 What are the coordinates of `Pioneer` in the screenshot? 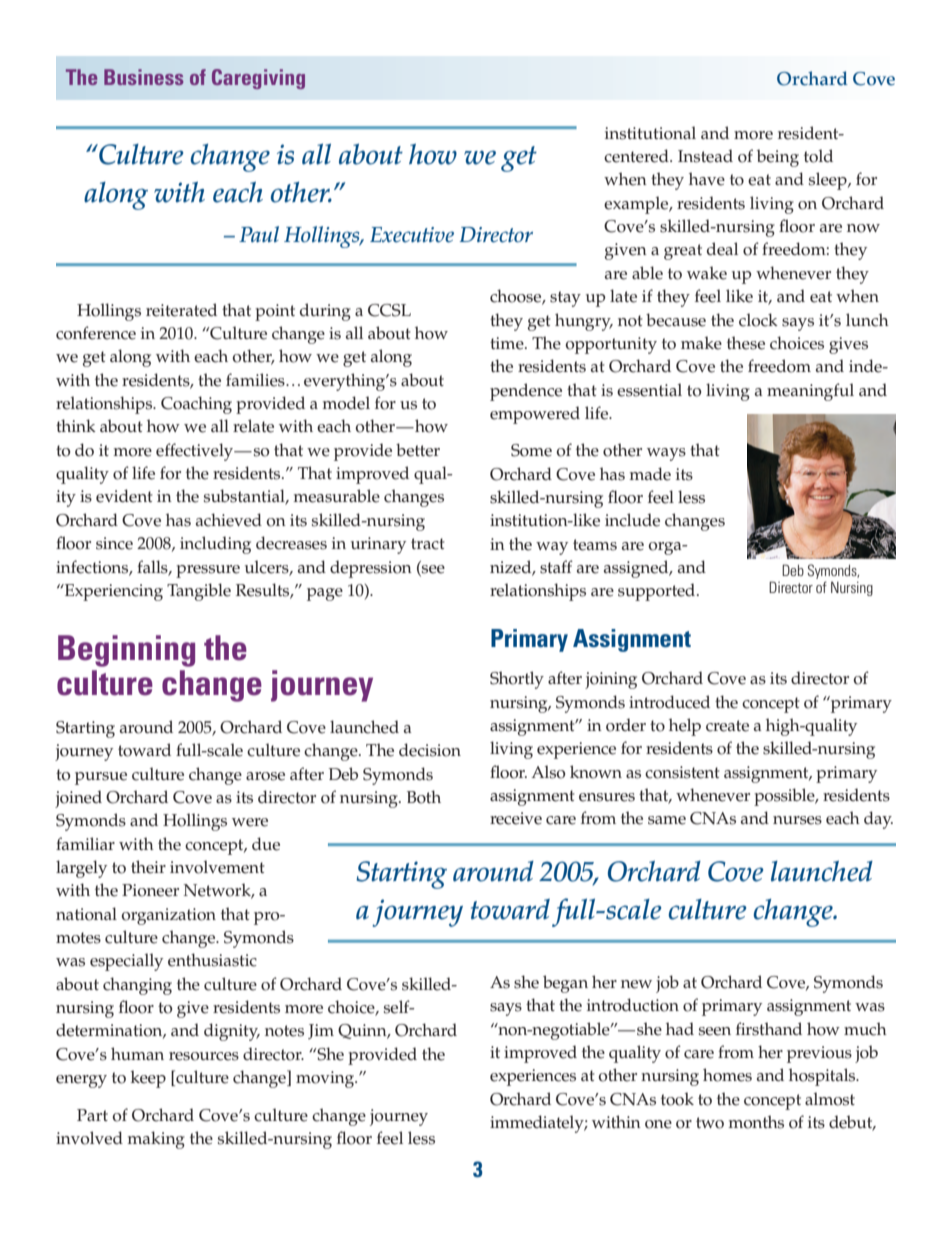 It's located at (150, 890).
